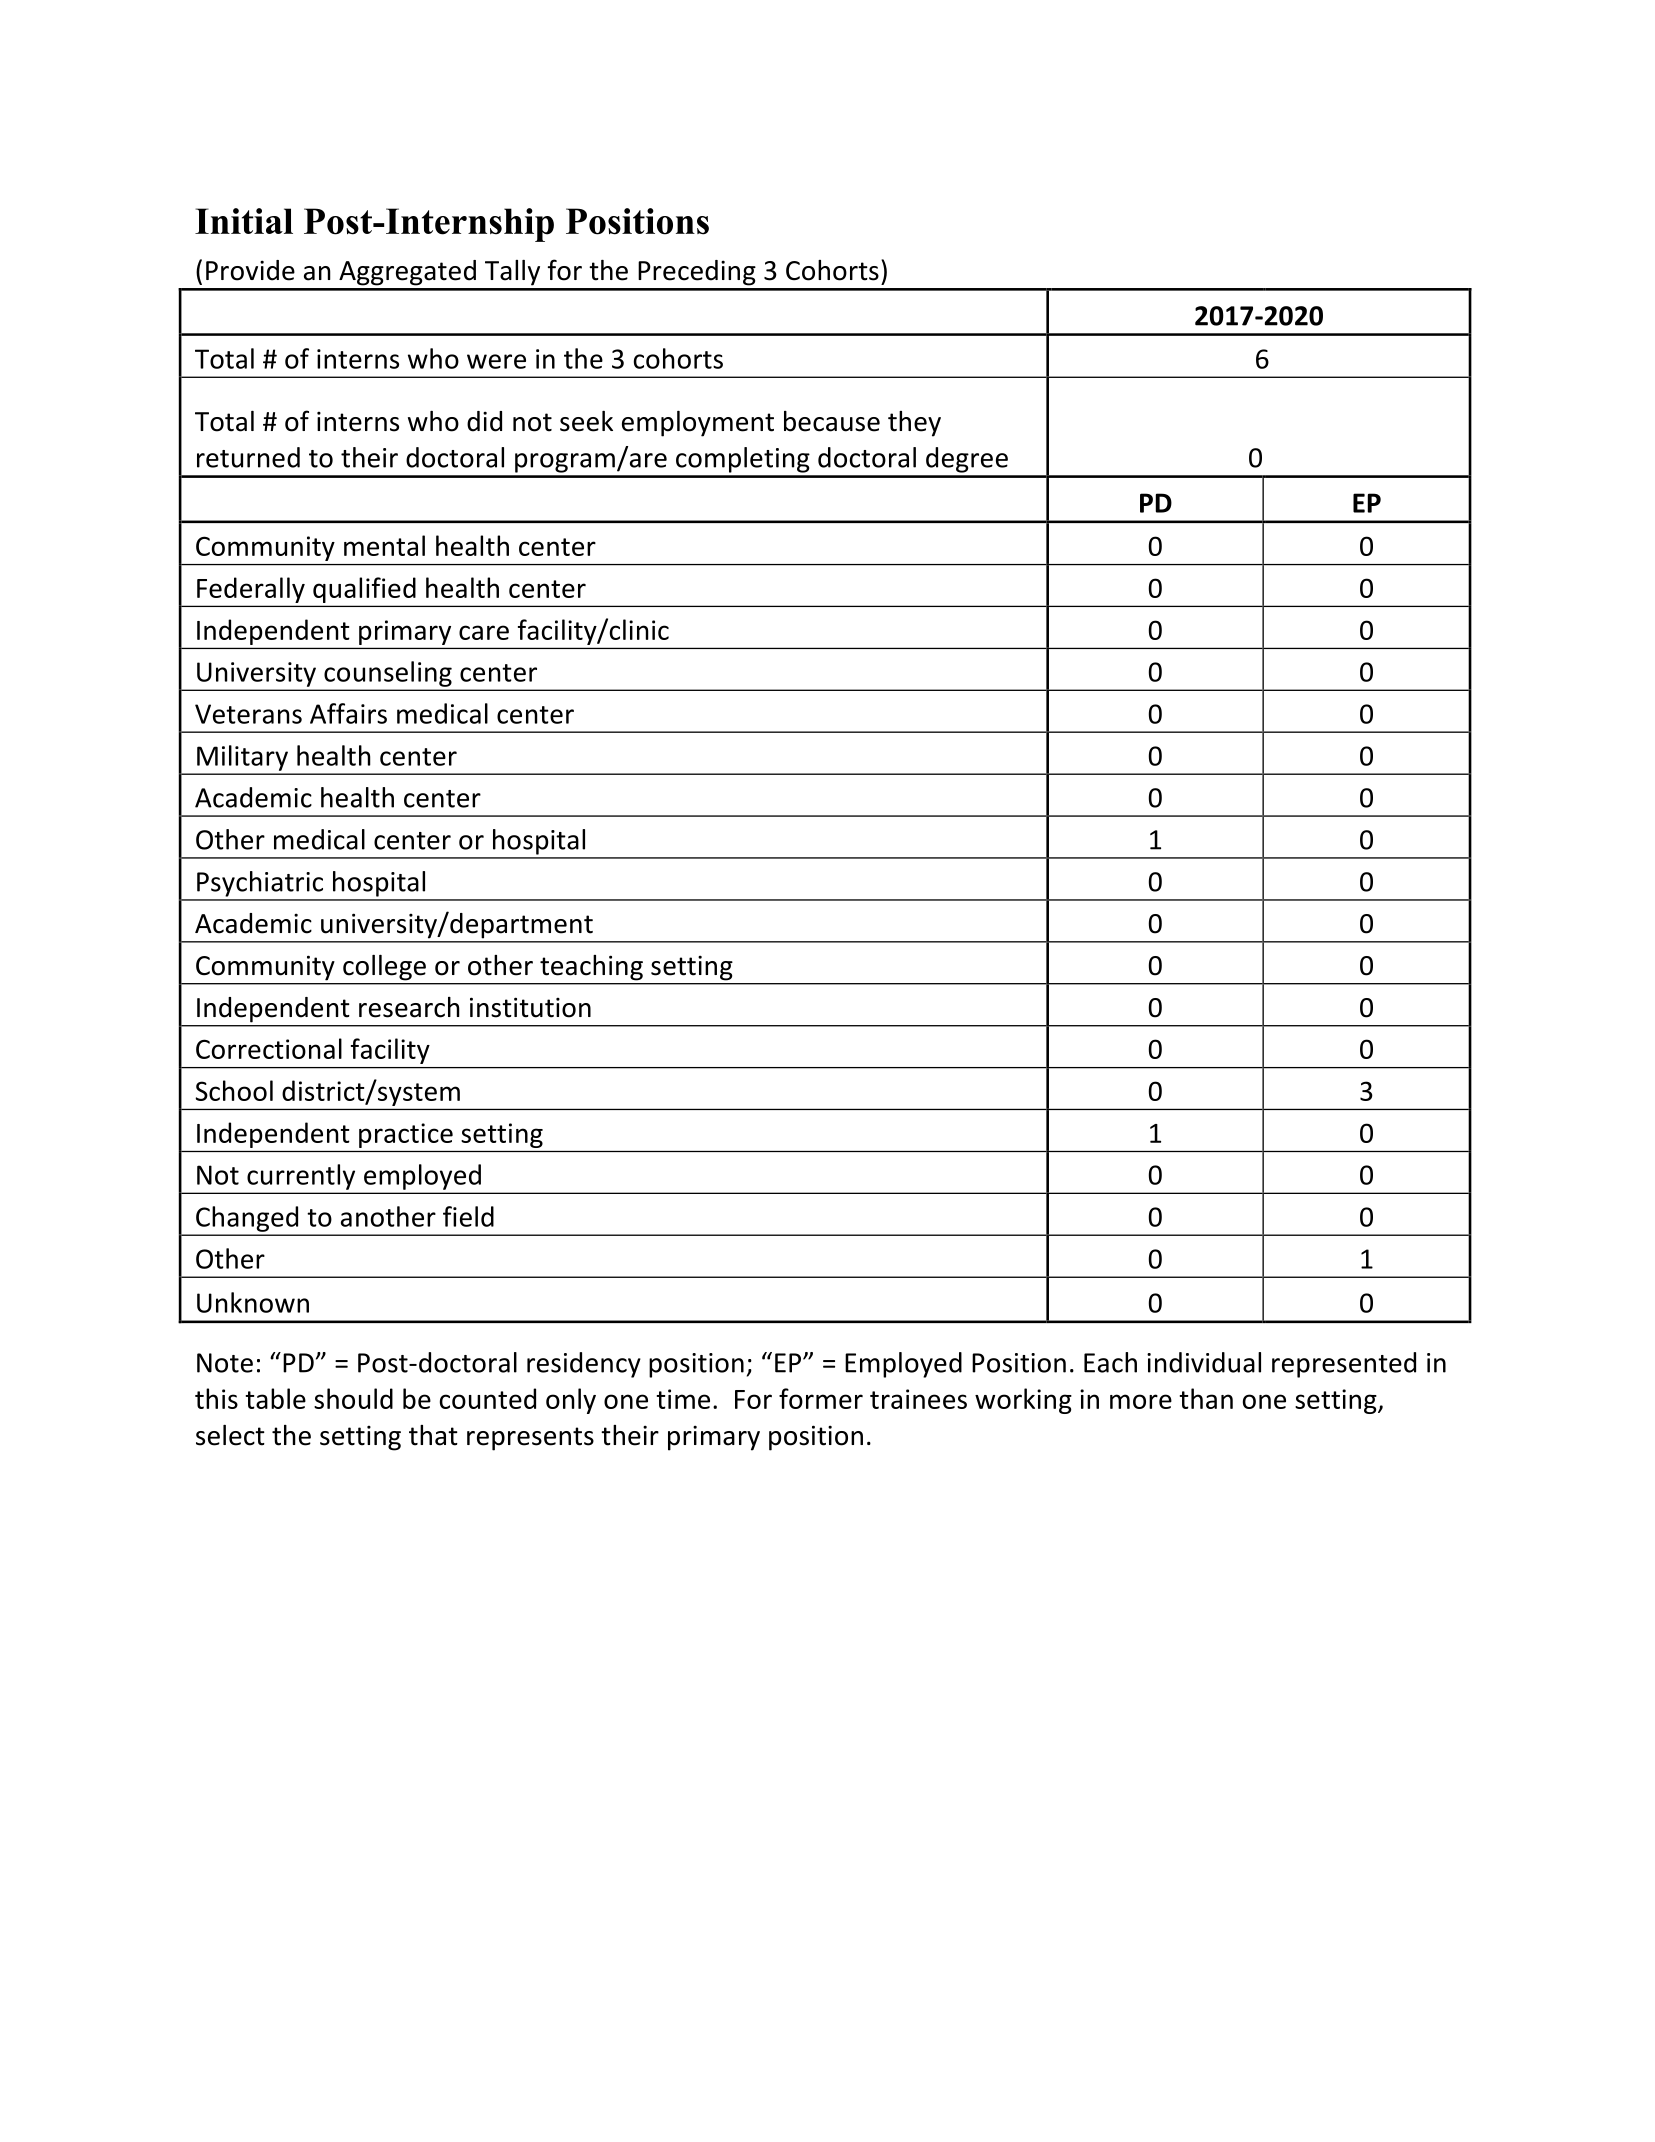 This document has width=1655, height=2142. I want to click on individual, so click(1204, 1362).
